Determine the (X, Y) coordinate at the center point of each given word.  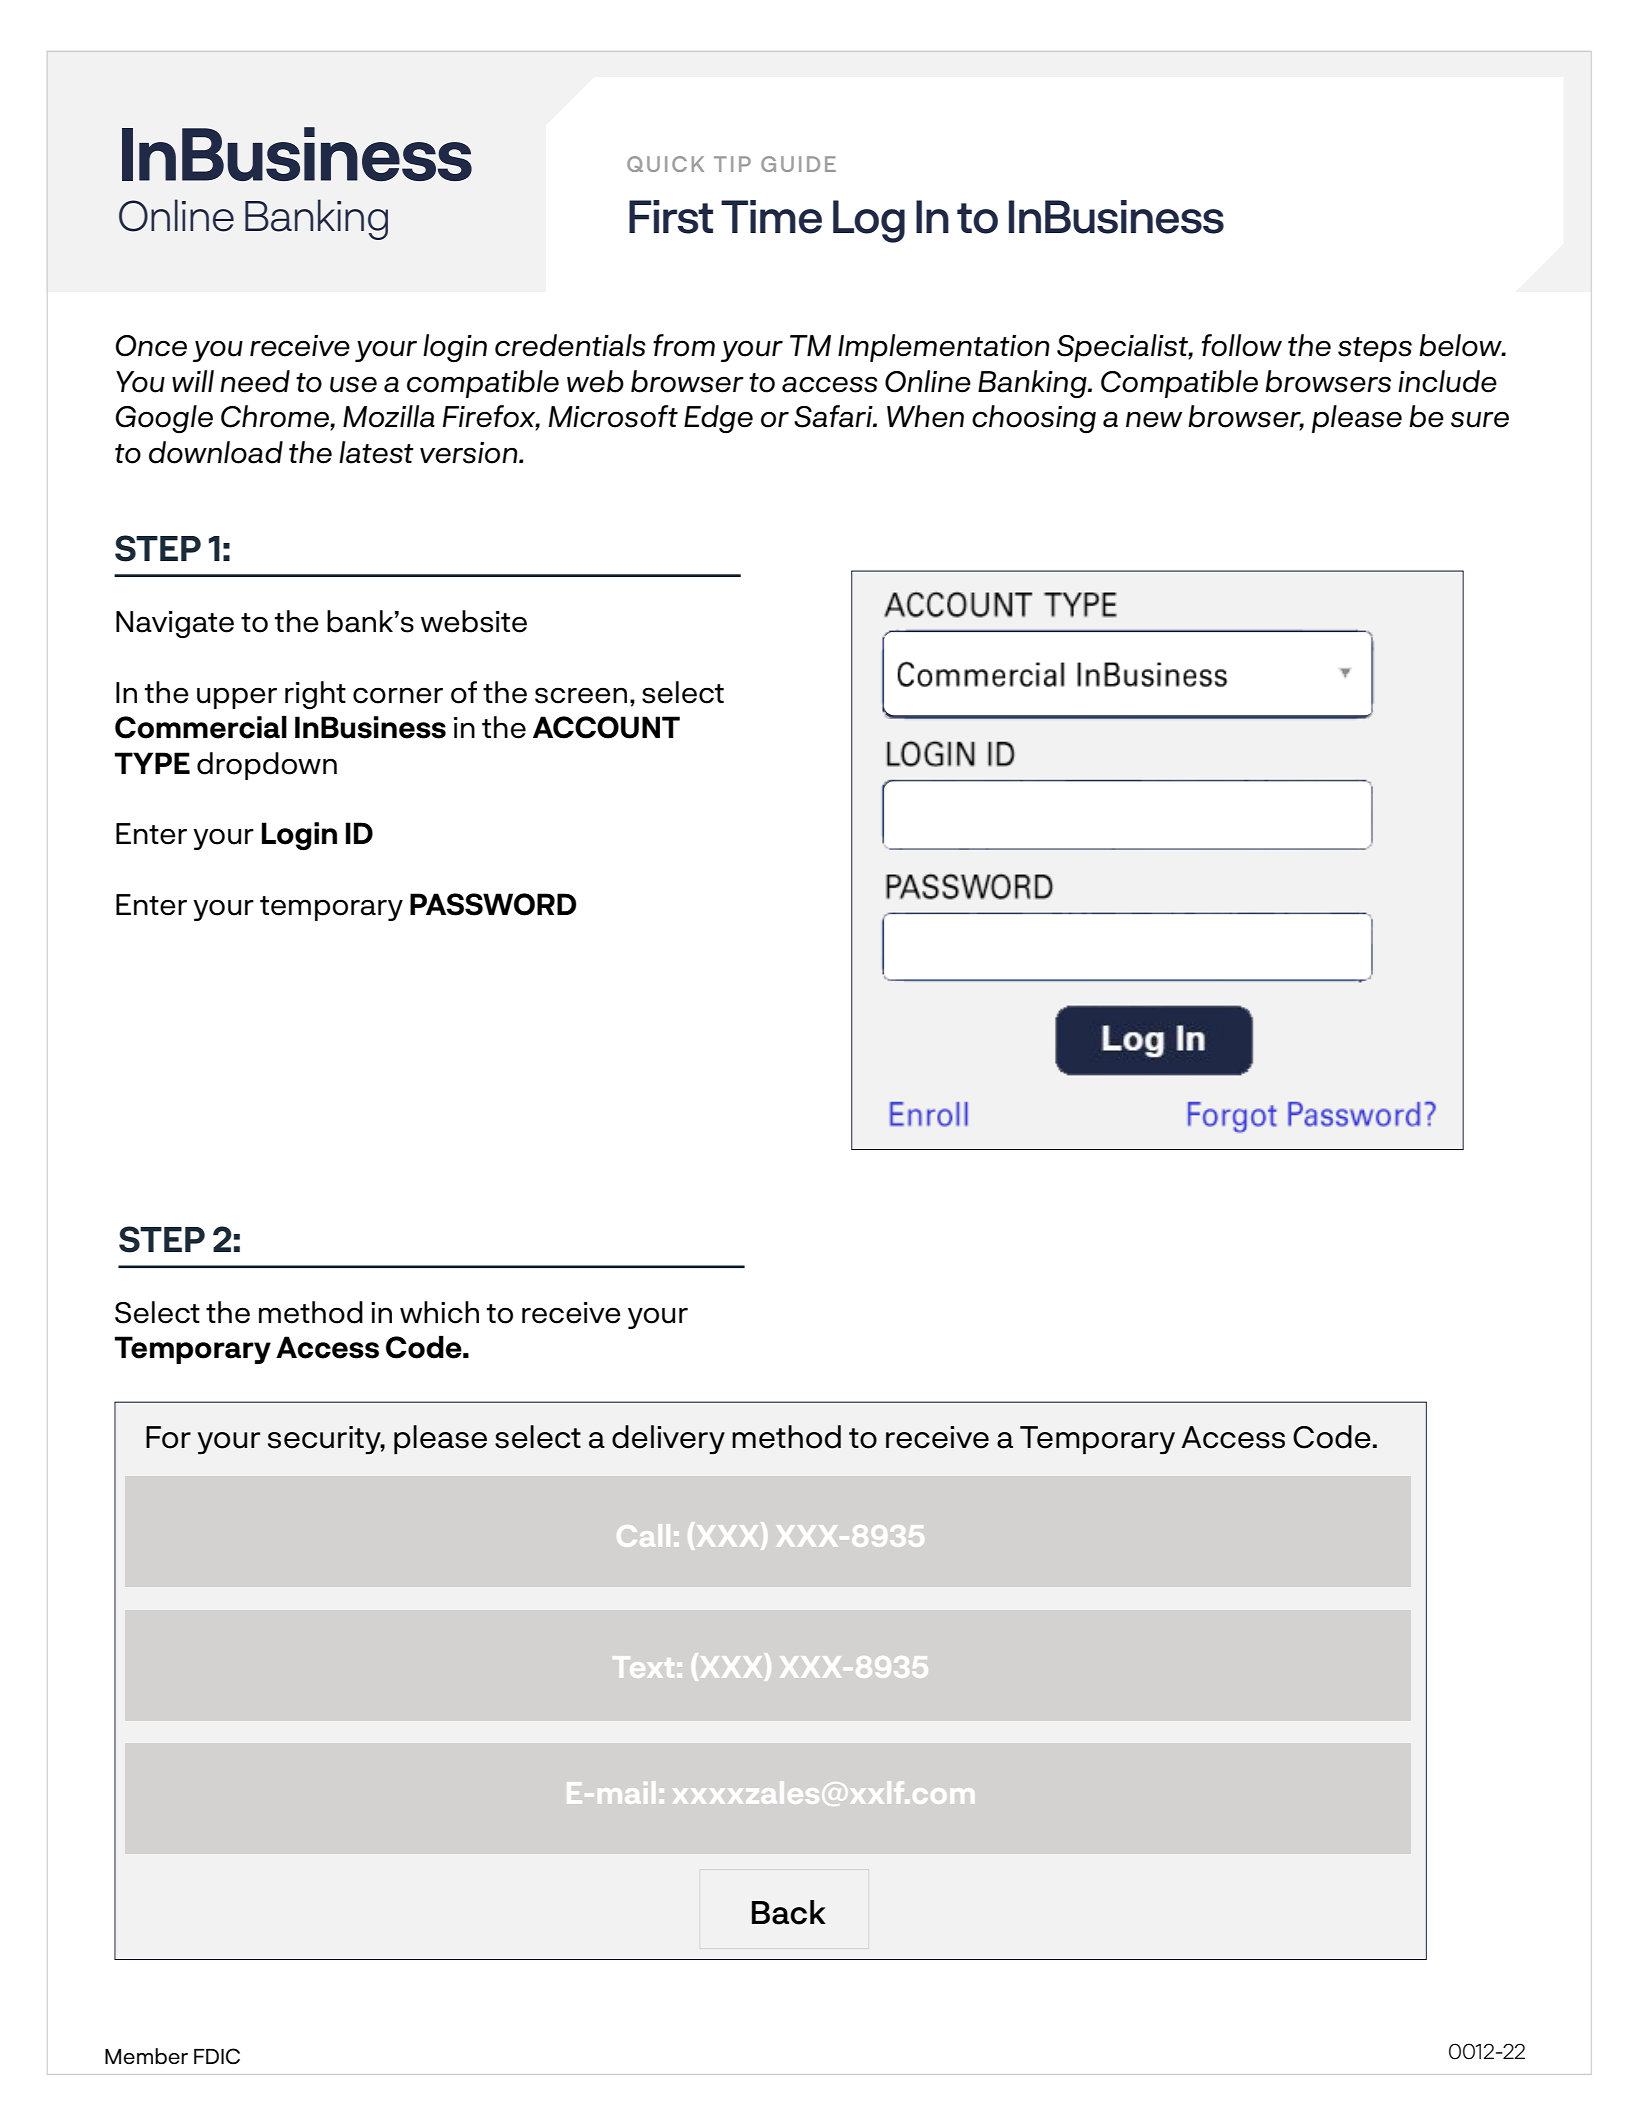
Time (771, 217)
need (255, 381)
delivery (668, 1440)
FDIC (217, 2056)
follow (1242, 345)
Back (789, 1912)
